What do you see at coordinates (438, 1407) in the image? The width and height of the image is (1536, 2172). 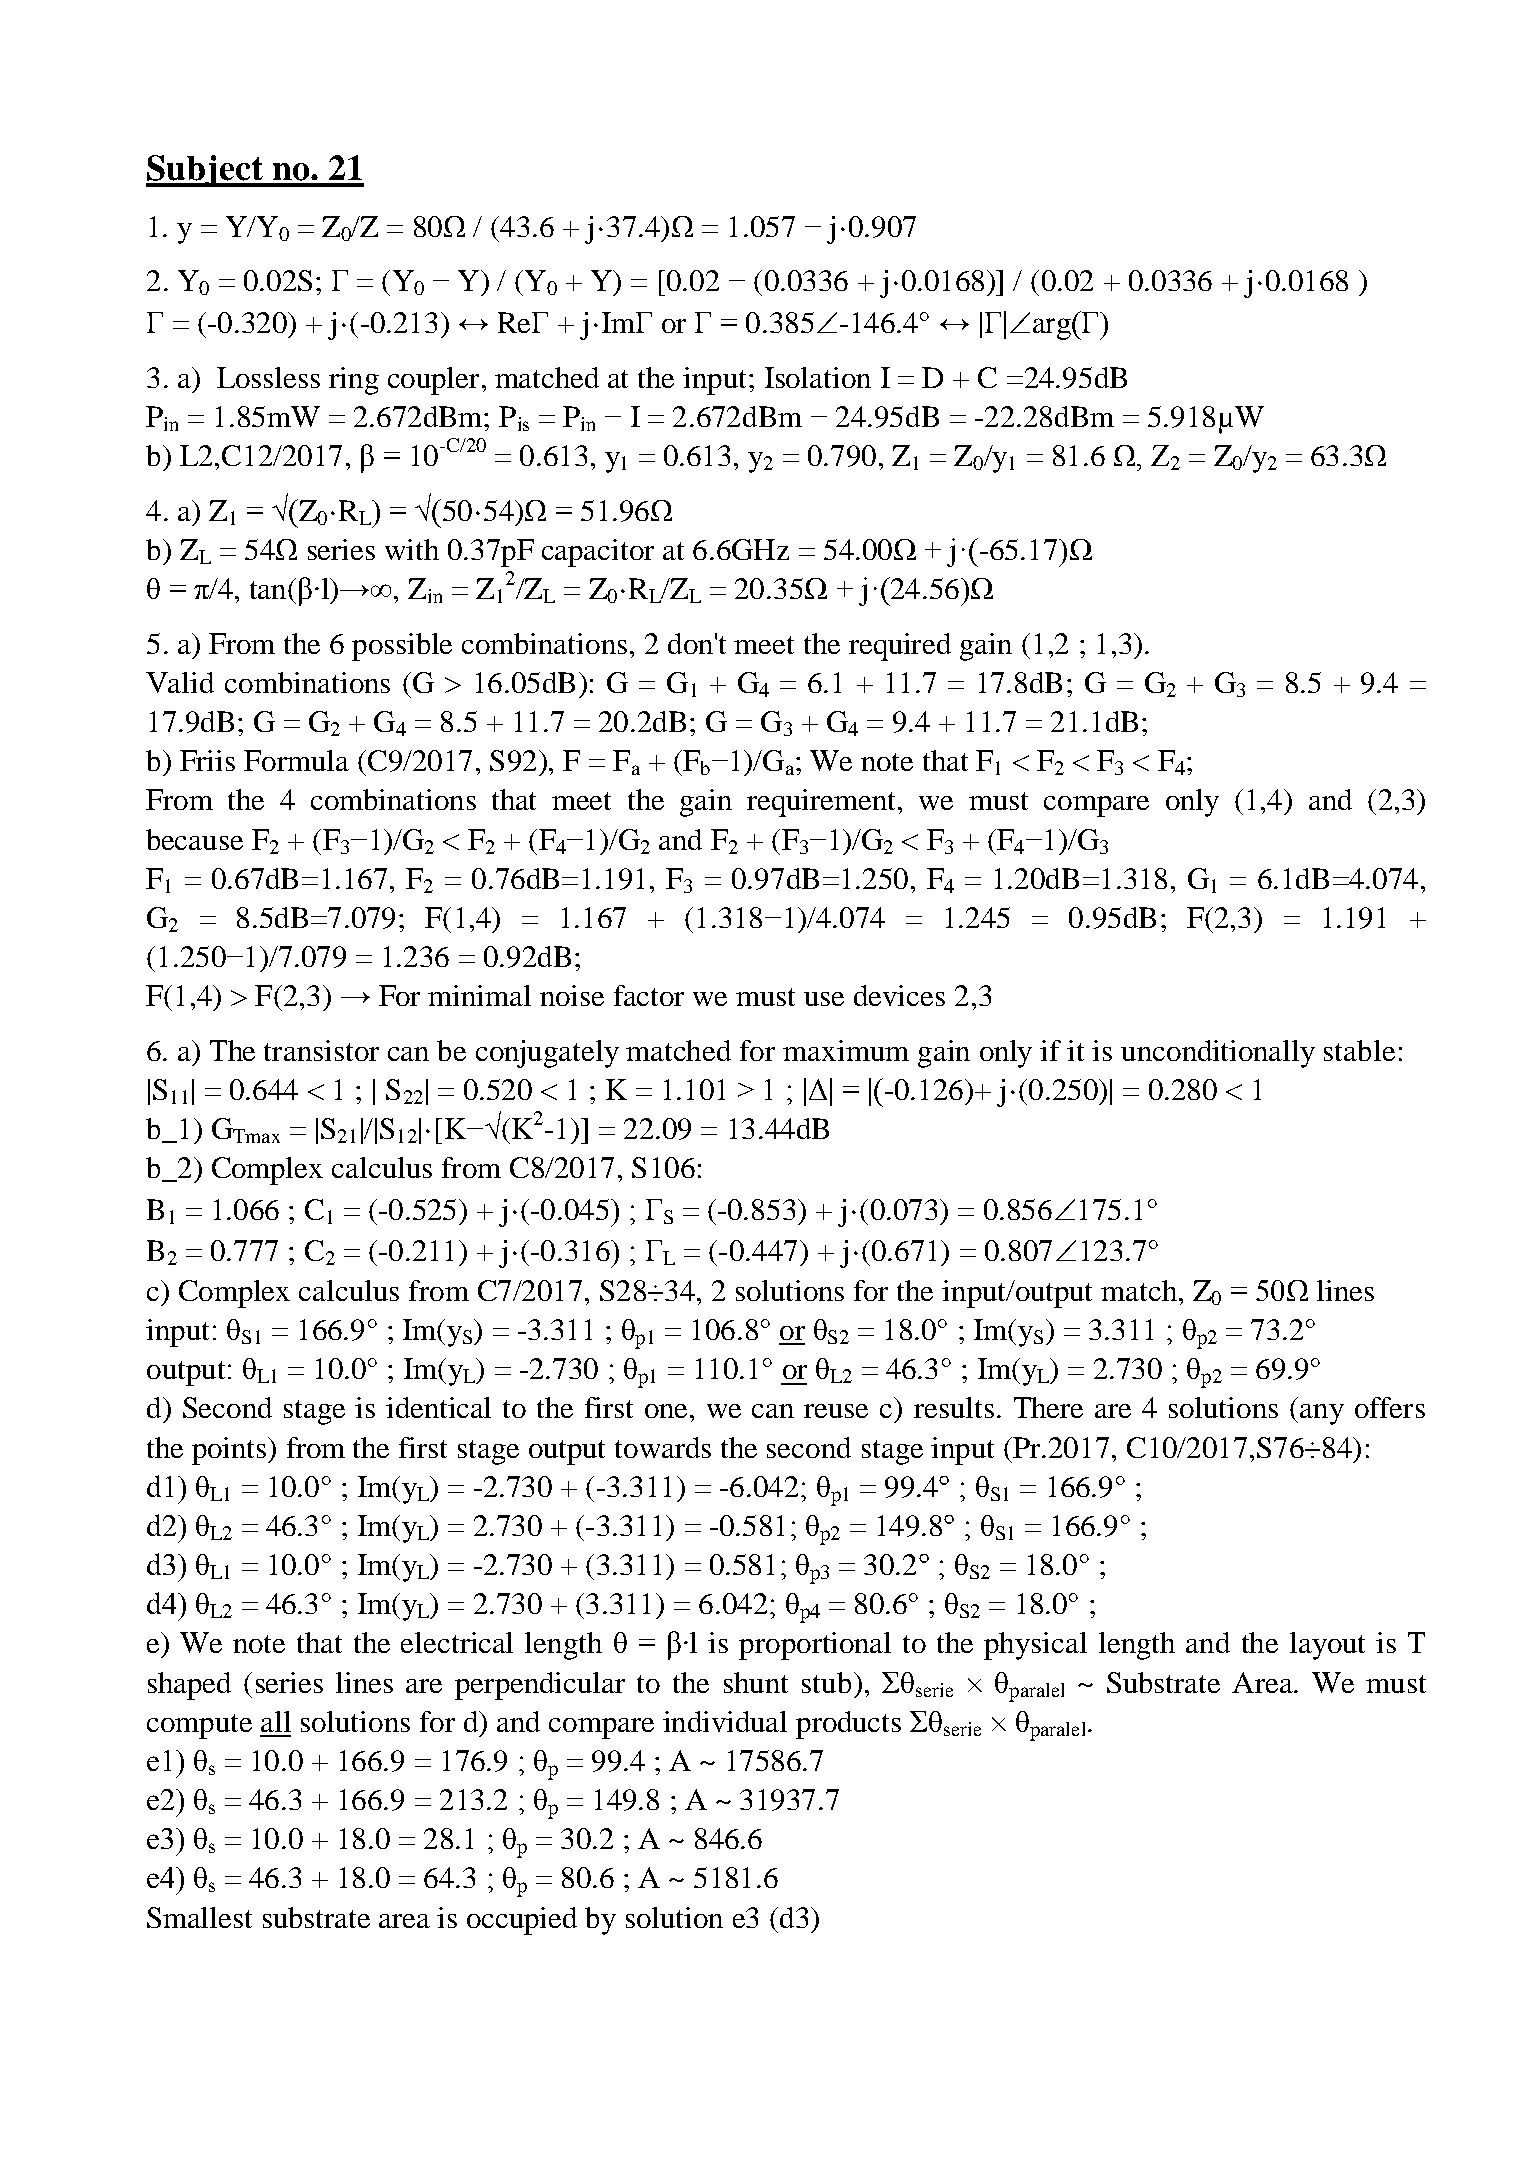 I see `identical` at bounding box center [438, 1407].
